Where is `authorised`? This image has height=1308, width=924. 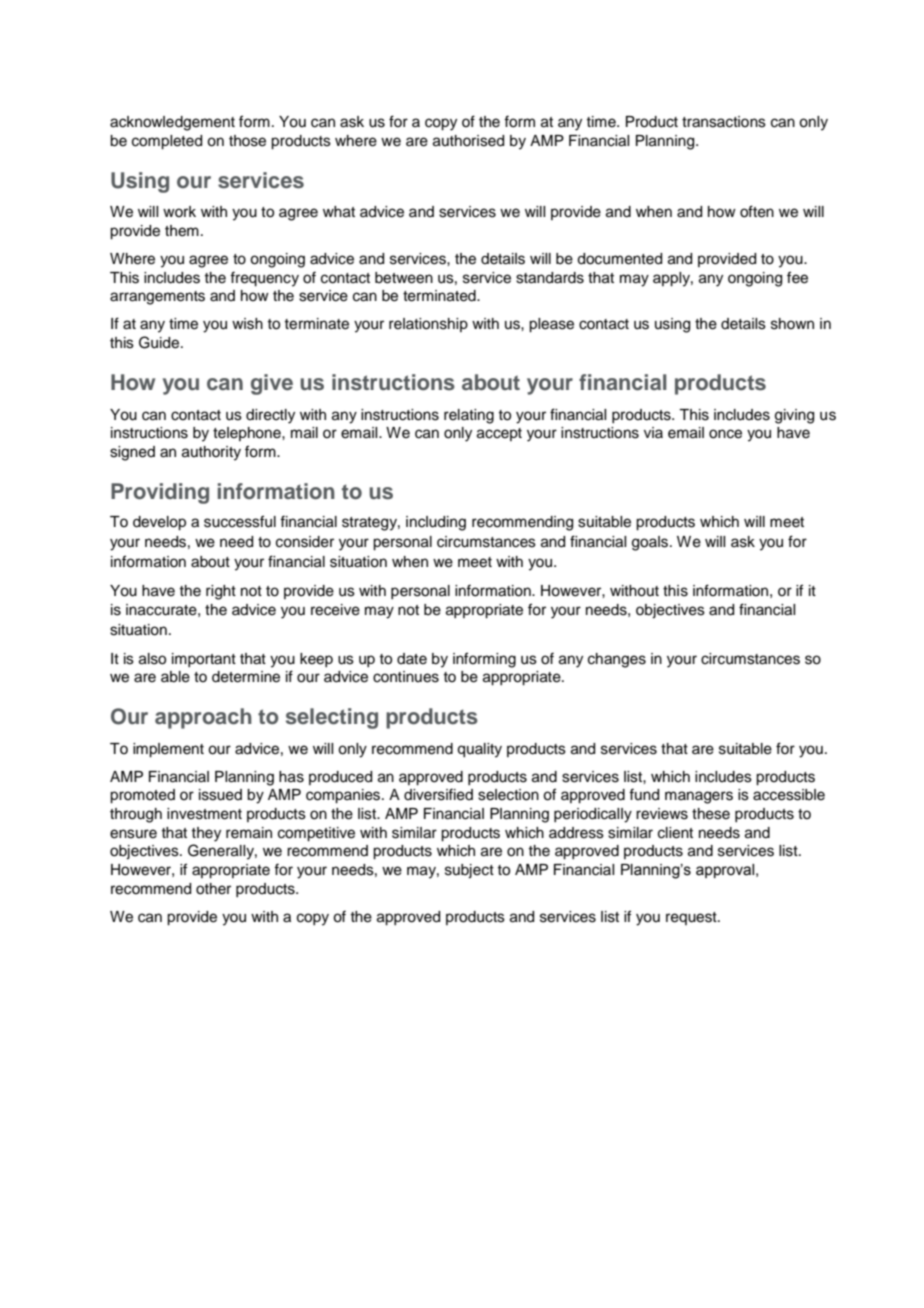 authorised is located at coordinates (468, 141).
